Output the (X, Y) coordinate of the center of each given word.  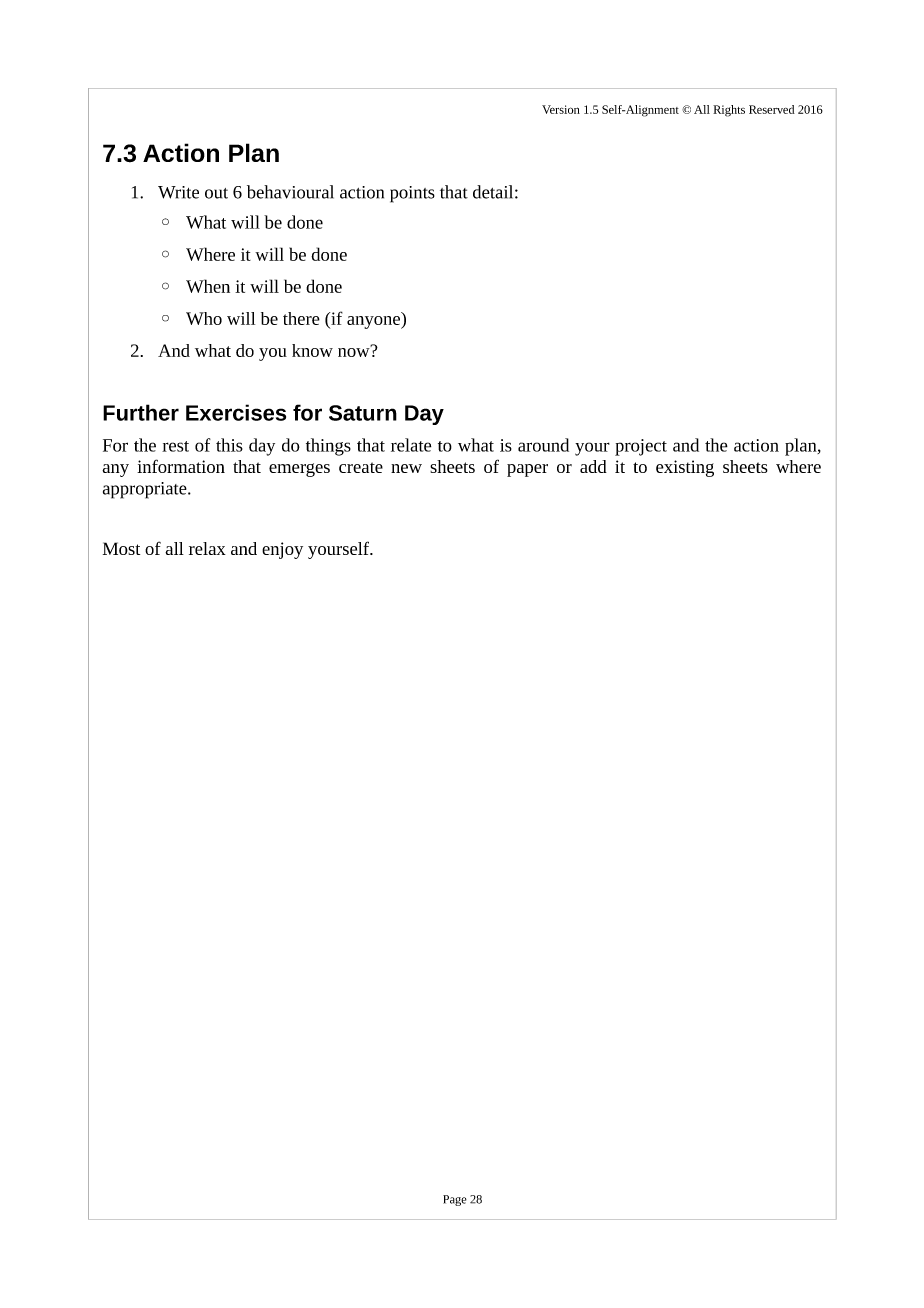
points (412, 194)
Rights (729, 111)
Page (455, 1200)
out (216, 193)
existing (685, 468)
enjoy (282, 550)
